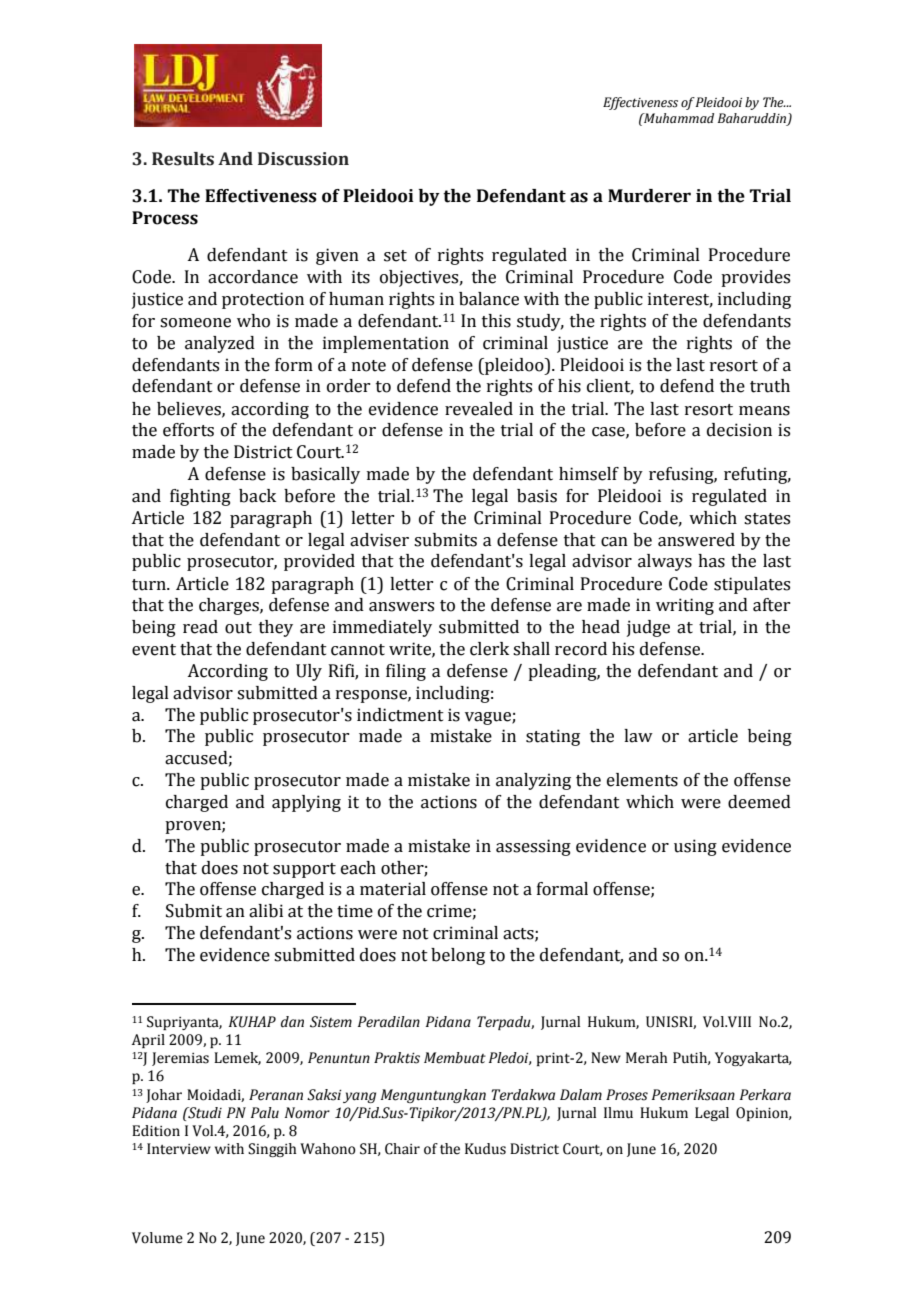 The height and width of the document is (1308, 924). I want to click on clerk, so click(489, 649).
